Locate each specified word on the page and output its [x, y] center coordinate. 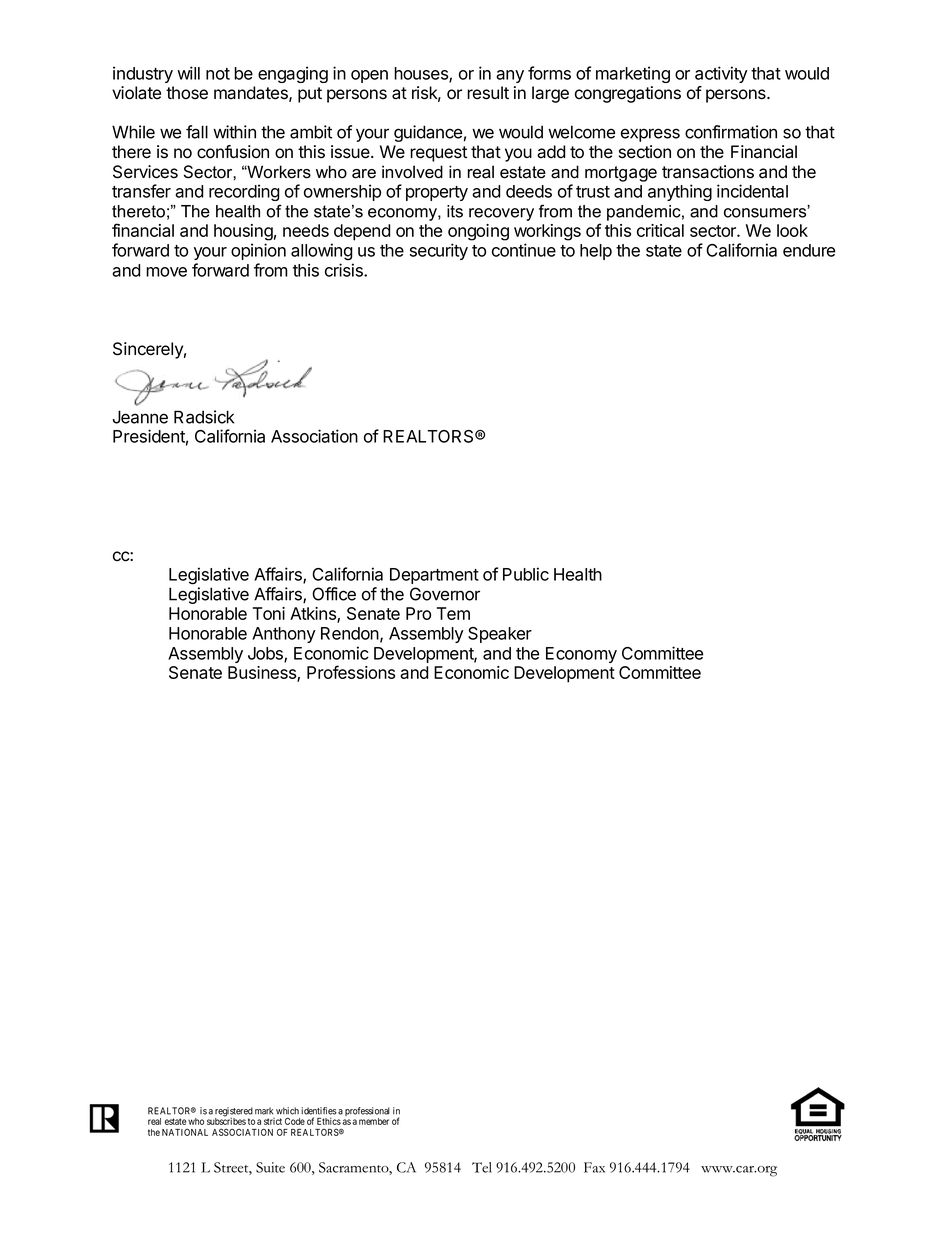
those [187, 93]
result [488, 93]
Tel [482, 1167]
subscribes [226, 1120]
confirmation [731, 132]
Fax [594, 1167]
